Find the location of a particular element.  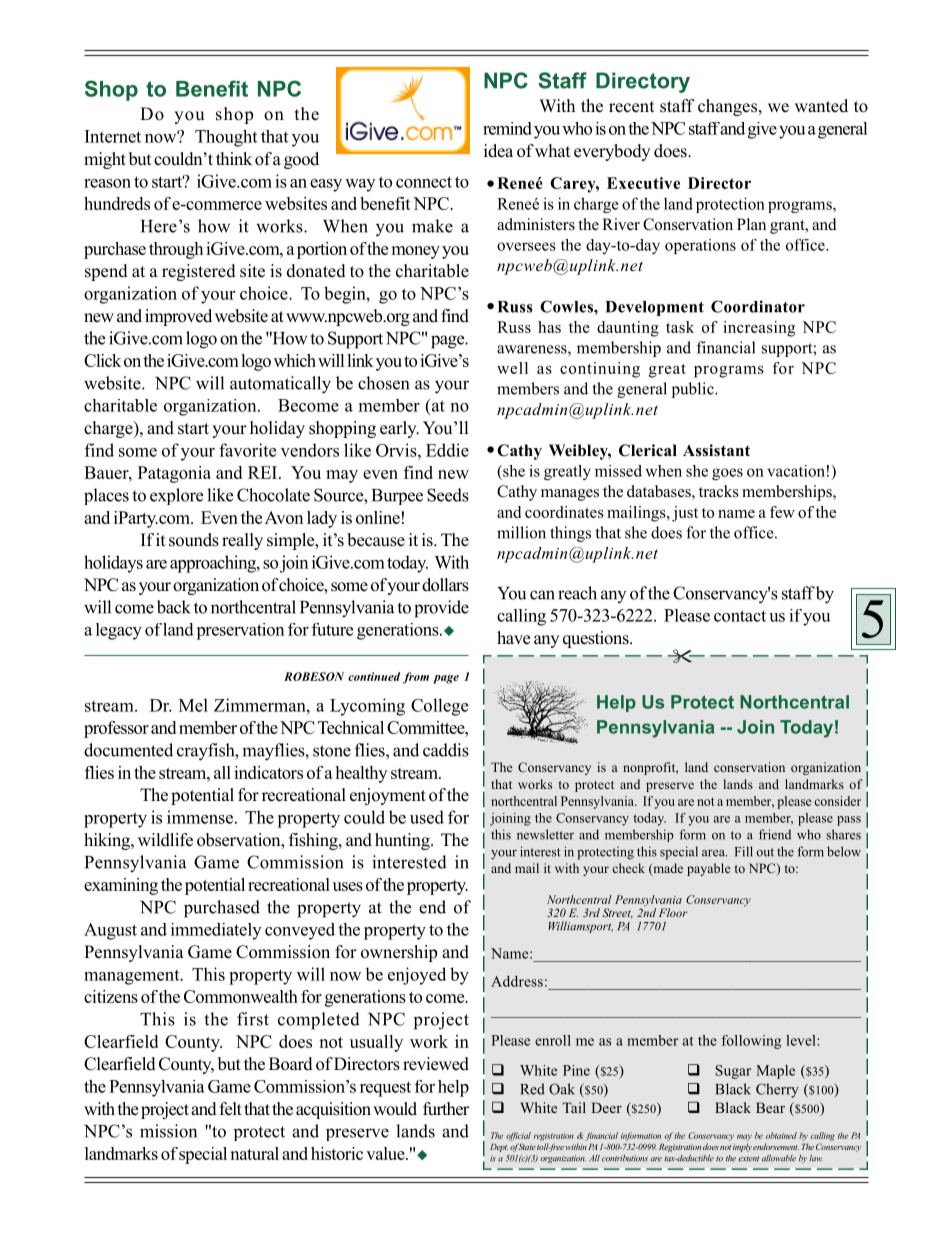

contact is located at coordinates (740, 616).
